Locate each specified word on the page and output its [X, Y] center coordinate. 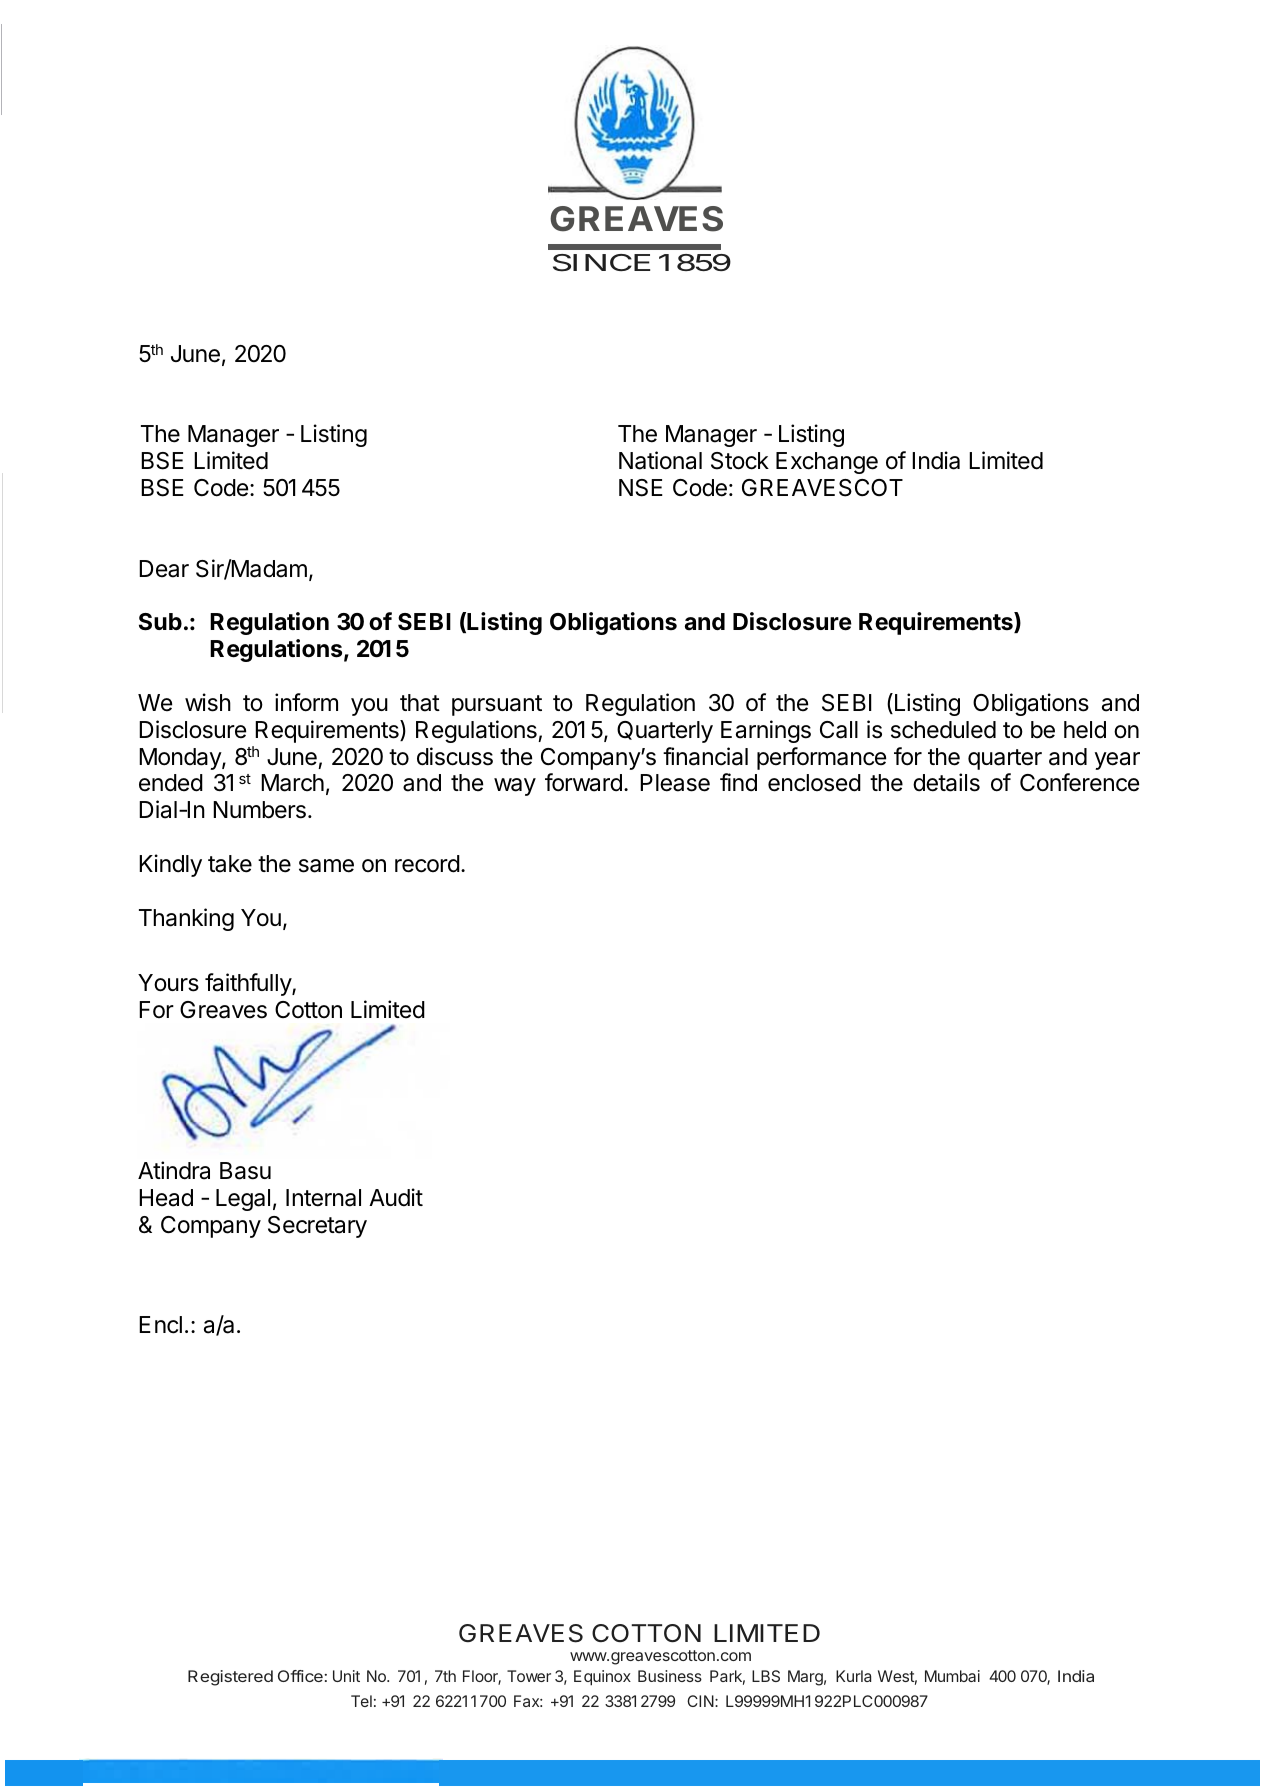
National [660, 460]
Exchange [827, 463]
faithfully [249, 984]
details [946, 782]
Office [301, 1676]
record [427, 864]
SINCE [601, 263]
